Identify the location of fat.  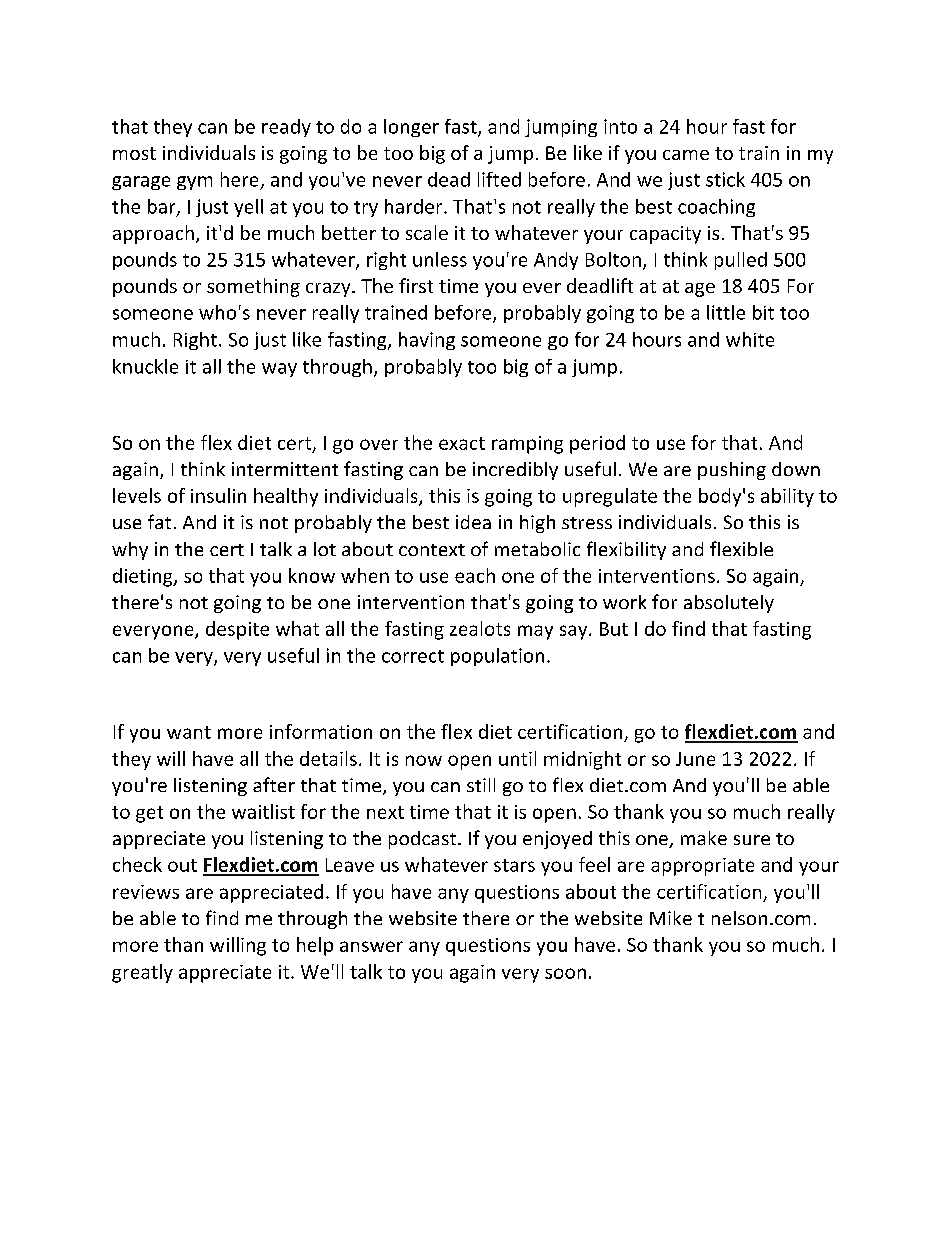
(159, 521).
